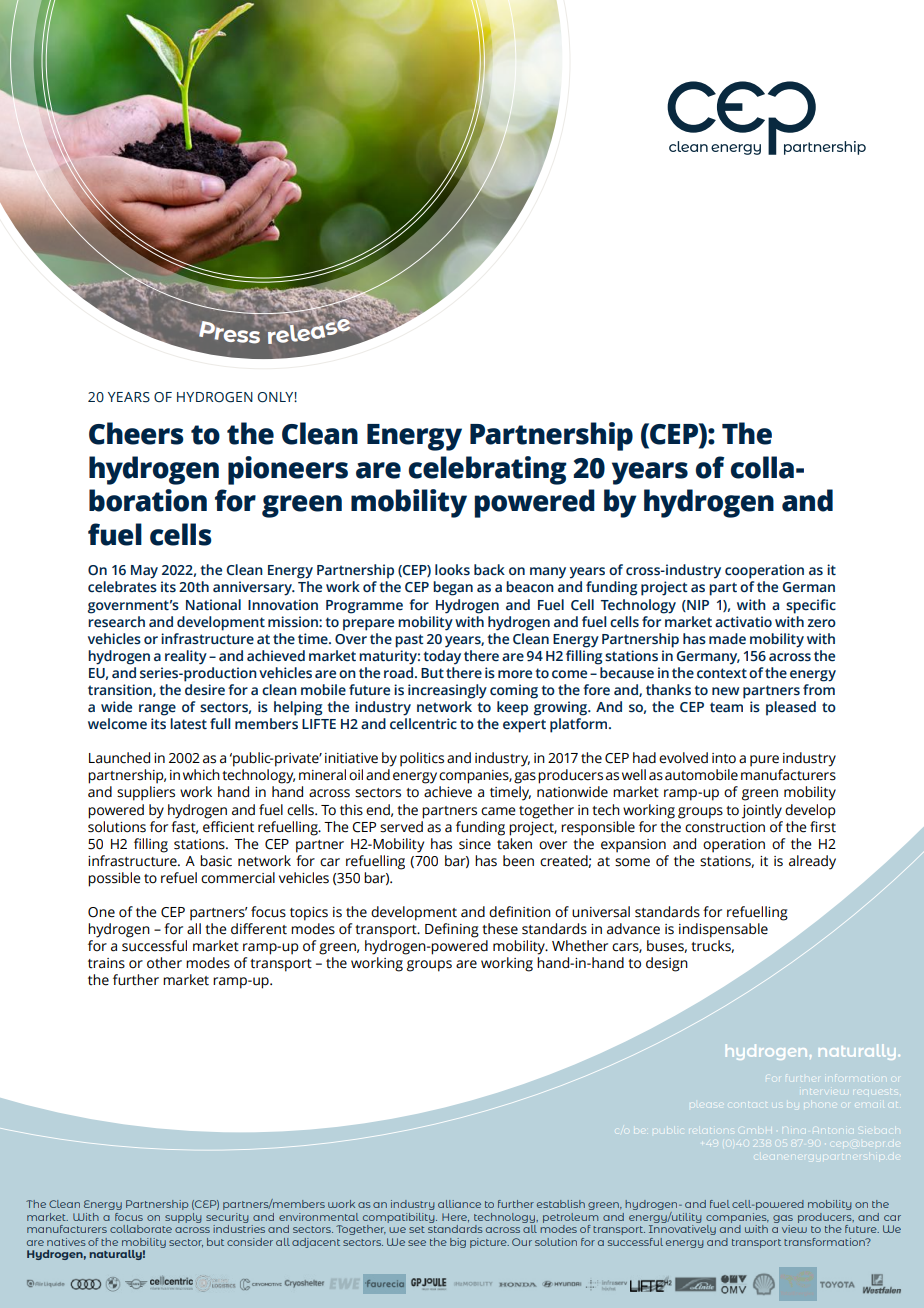  I want to click on Defining, so click(452, 930).
